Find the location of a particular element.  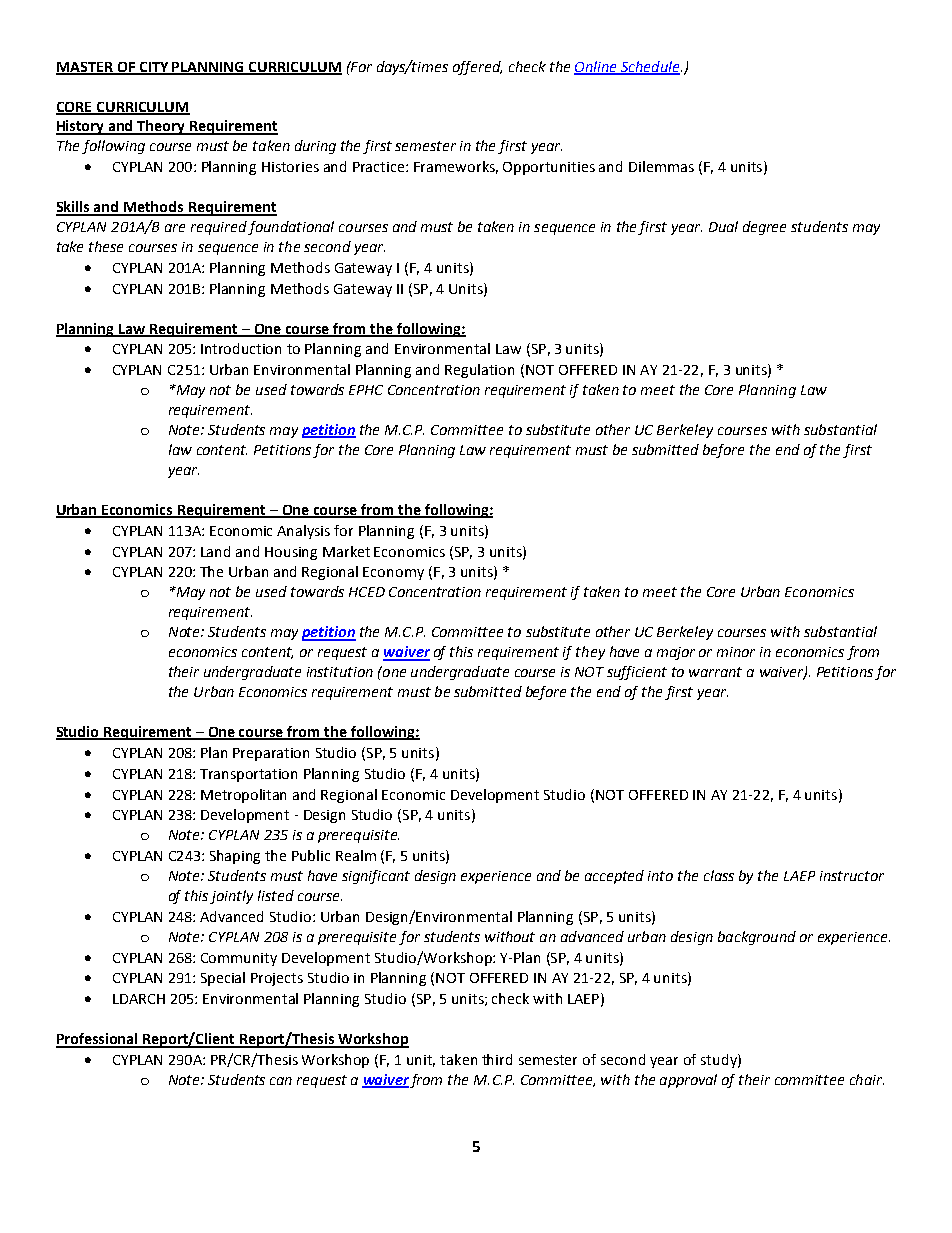

Theory is located at coordinates (161, 127).
